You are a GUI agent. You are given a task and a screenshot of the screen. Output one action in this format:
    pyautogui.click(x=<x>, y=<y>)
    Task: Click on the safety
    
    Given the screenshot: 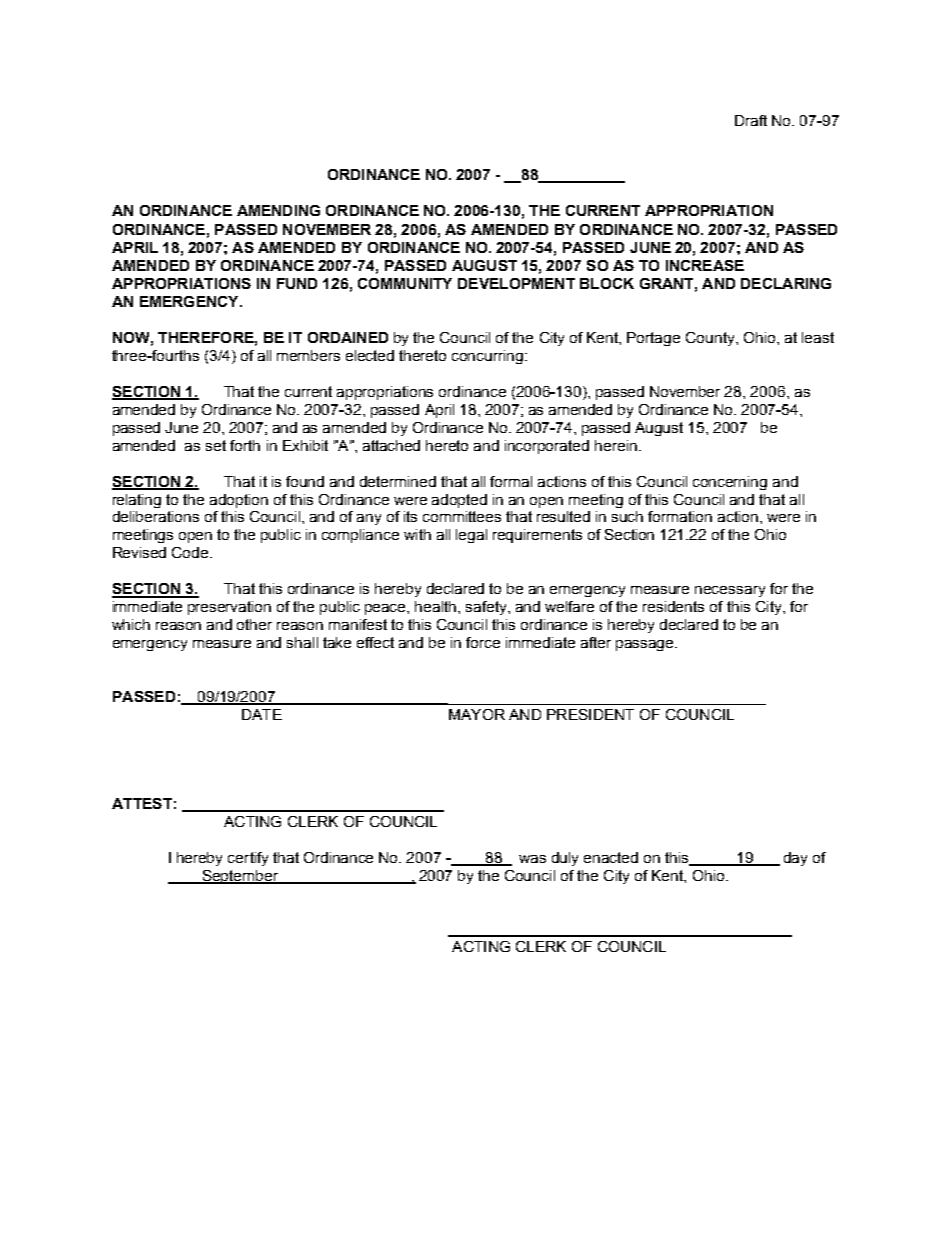 What is the action you would take?
    pyautogui.click(x=487, y=608)
